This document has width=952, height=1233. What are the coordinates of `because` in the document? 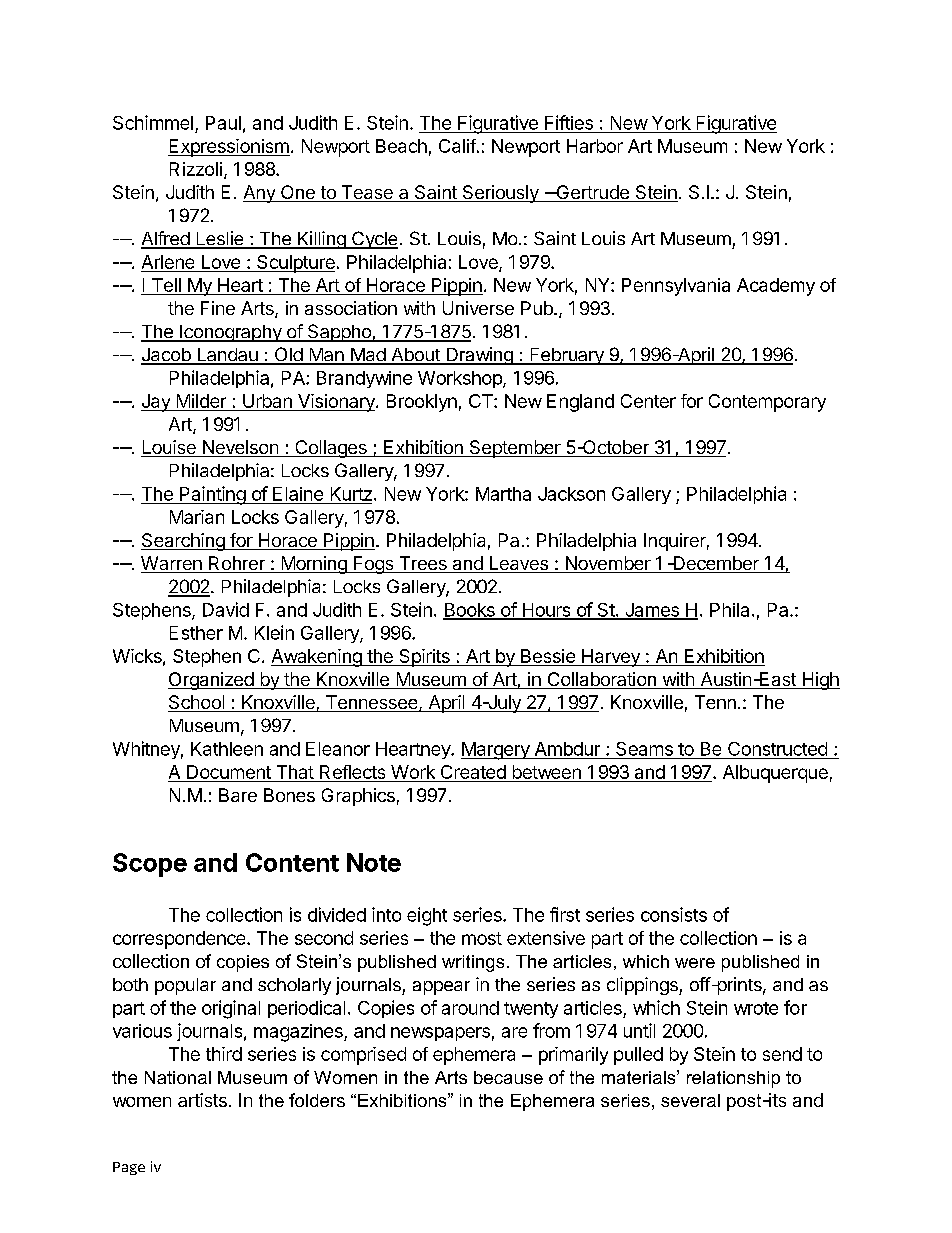 It's located at (508, 1077).
